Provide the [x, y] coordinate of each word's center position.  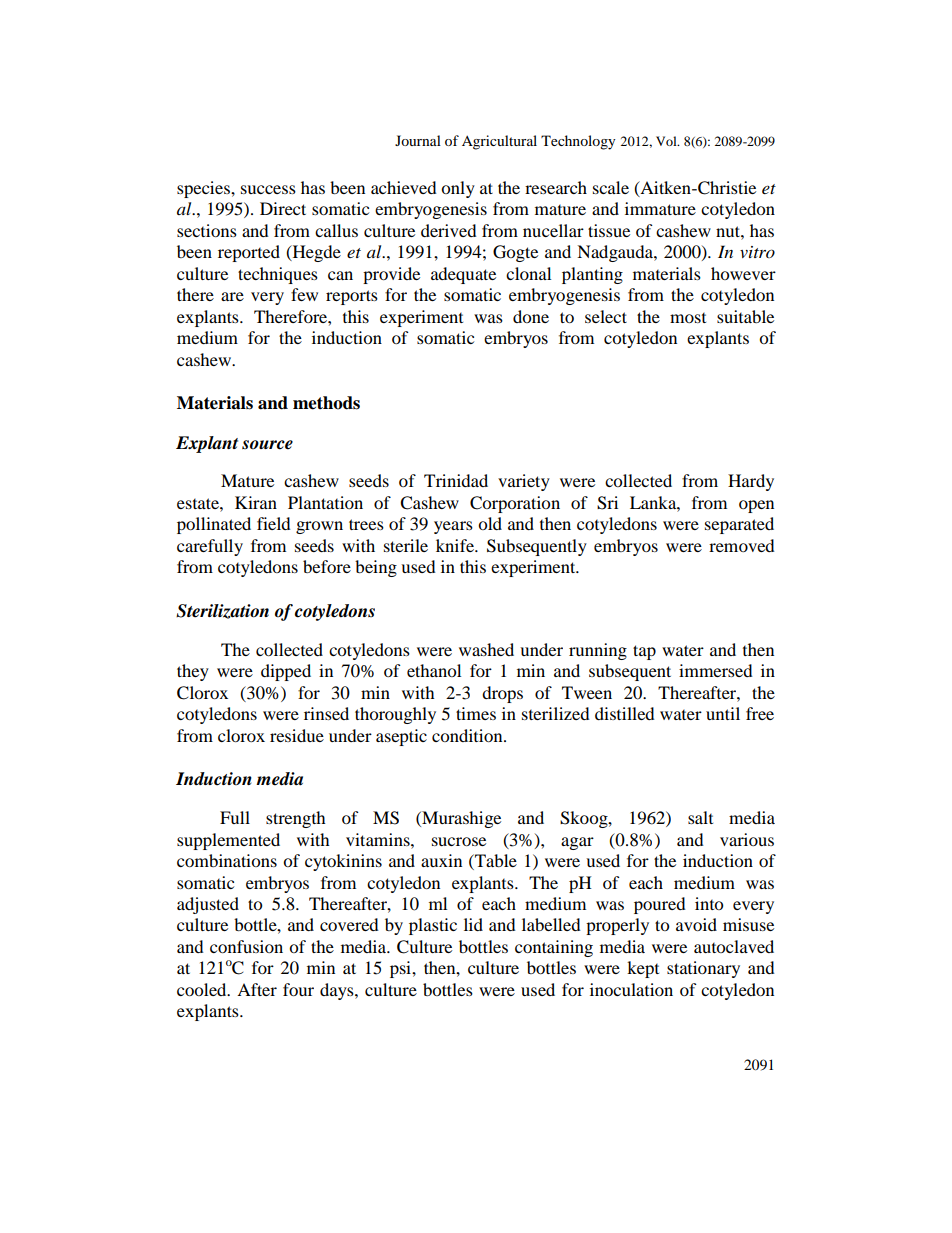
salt [700, 817]
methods [326, 403]
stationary [703, 969]
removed [742, 545]
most [688, 318]
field [274, 523]
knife [456, 545]
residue [297, 735]
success [268, 189]
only [458, 189]
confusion [246, 946]
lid [473, 924]
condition [468, 735]
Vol [667, 141]
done [531, 316]
